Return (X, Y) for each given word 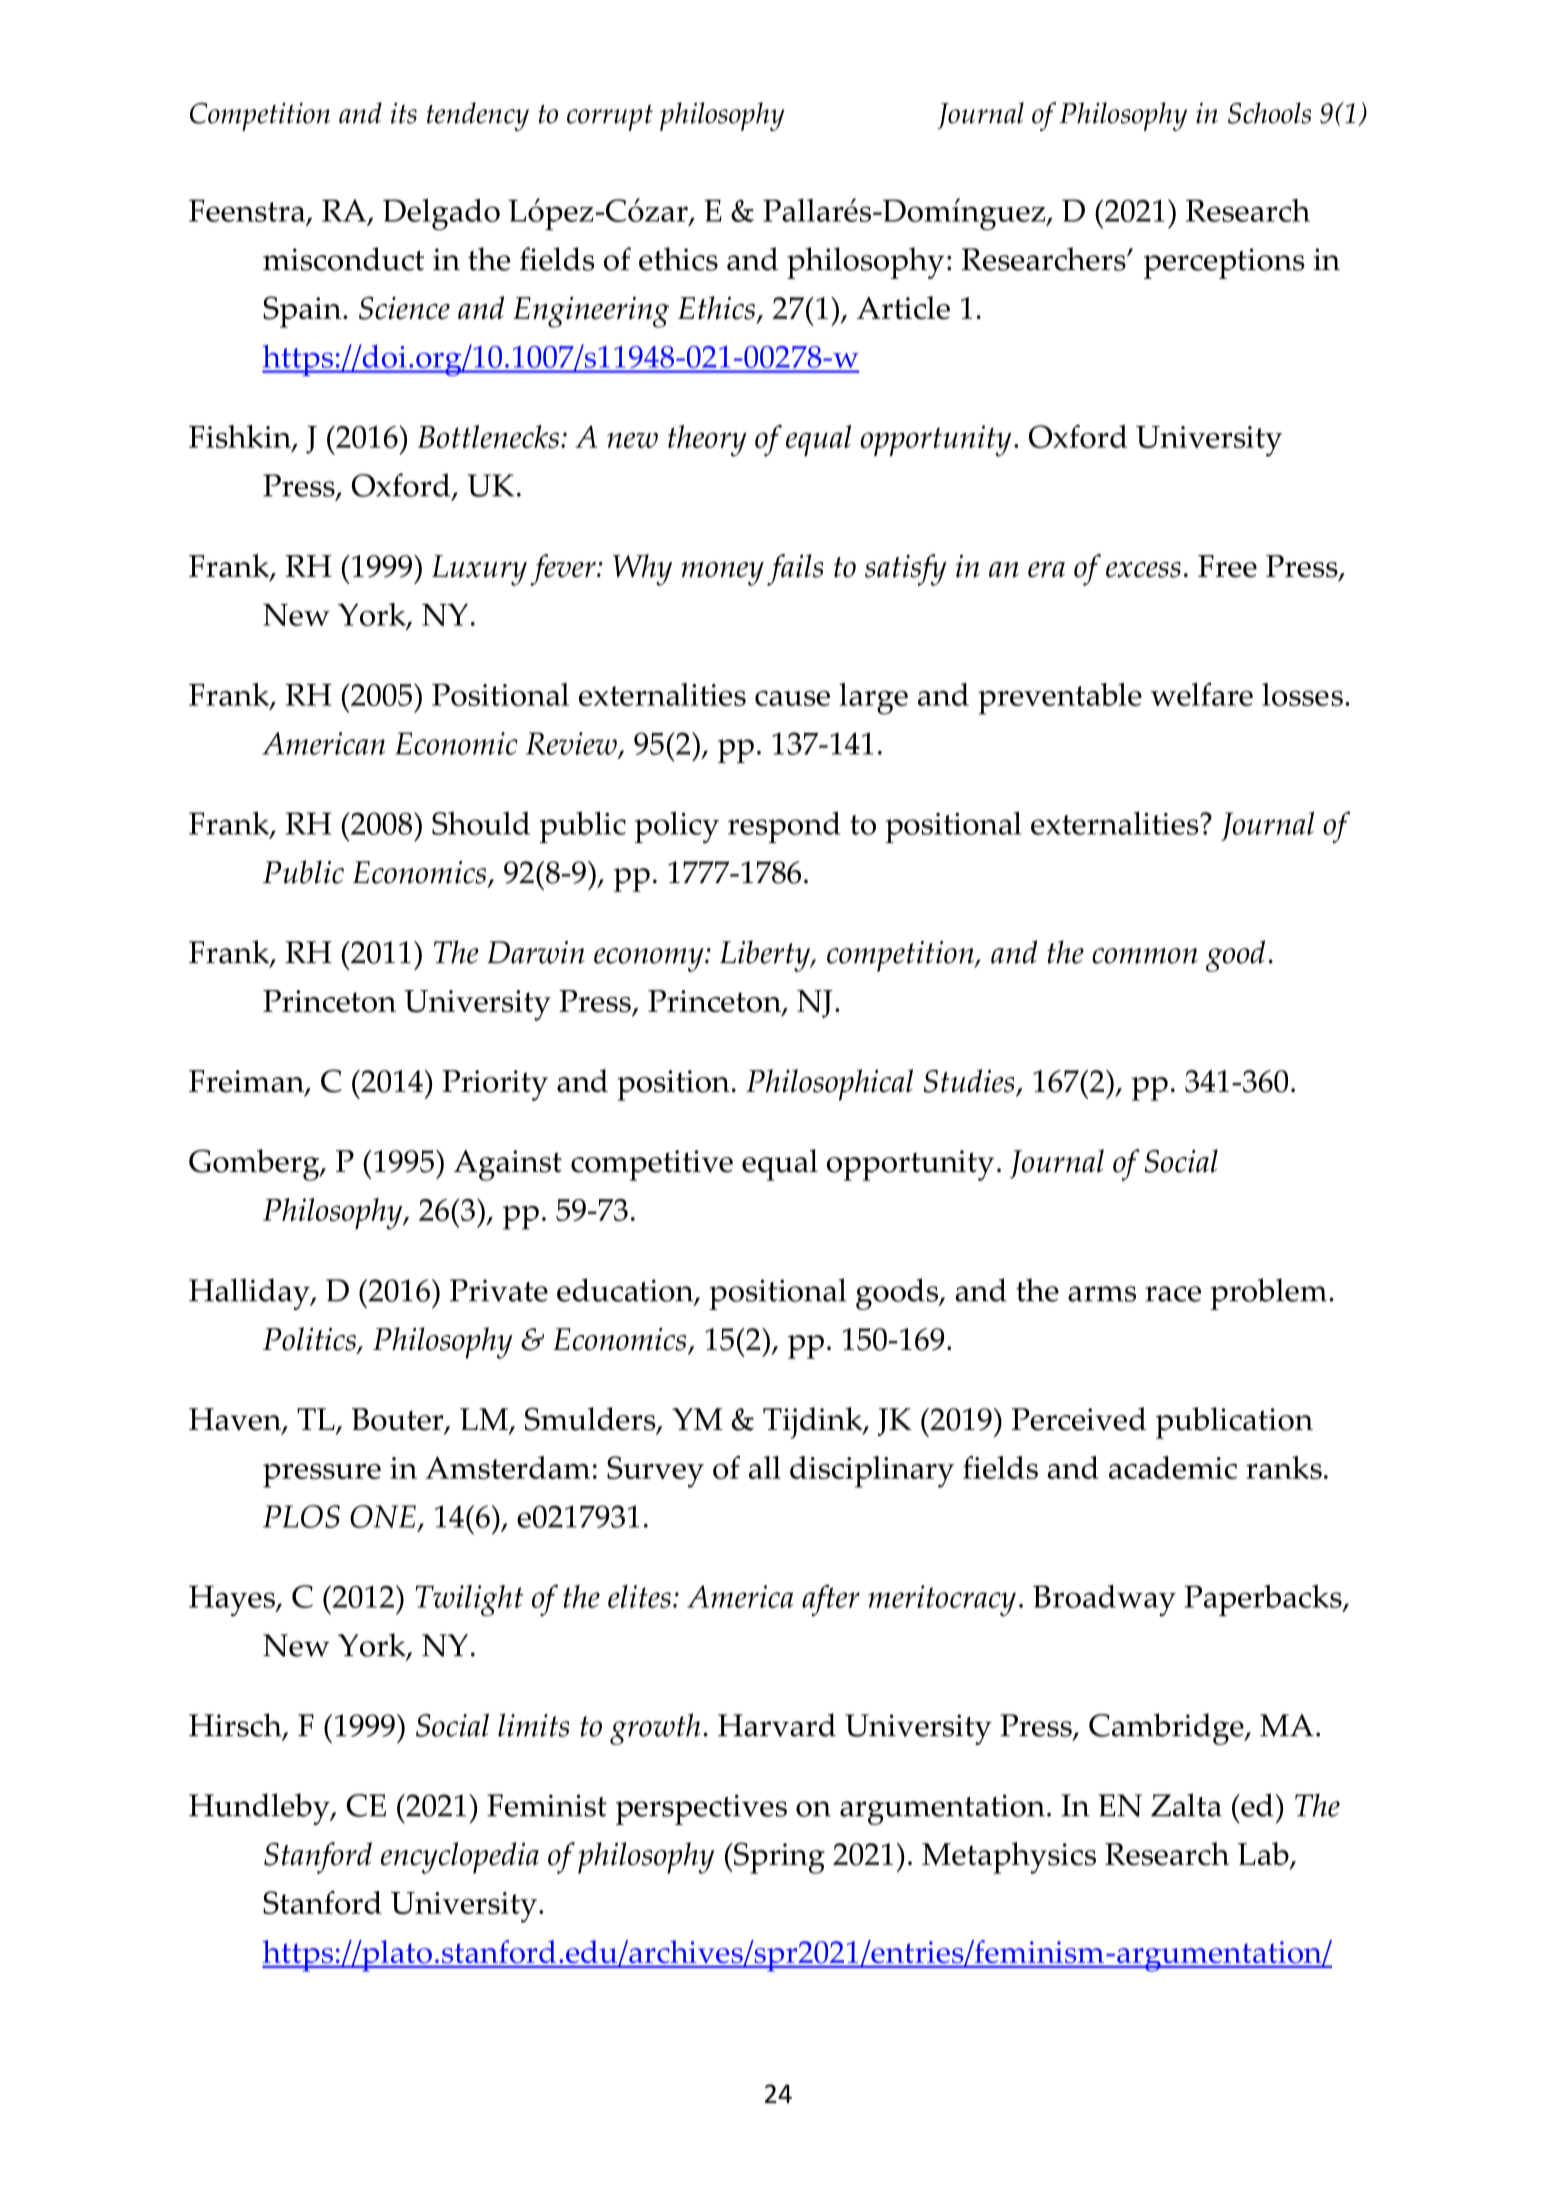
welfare (1202, 694)
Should (481, 823)
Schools (1269, 113)
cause (792, 698)
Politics (310, 1340)
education (626, 1291)
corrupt (610, 118)
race (1173, 1294)
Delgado (441, 214)
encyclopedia (460, 1858)
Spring (778, 1858)
